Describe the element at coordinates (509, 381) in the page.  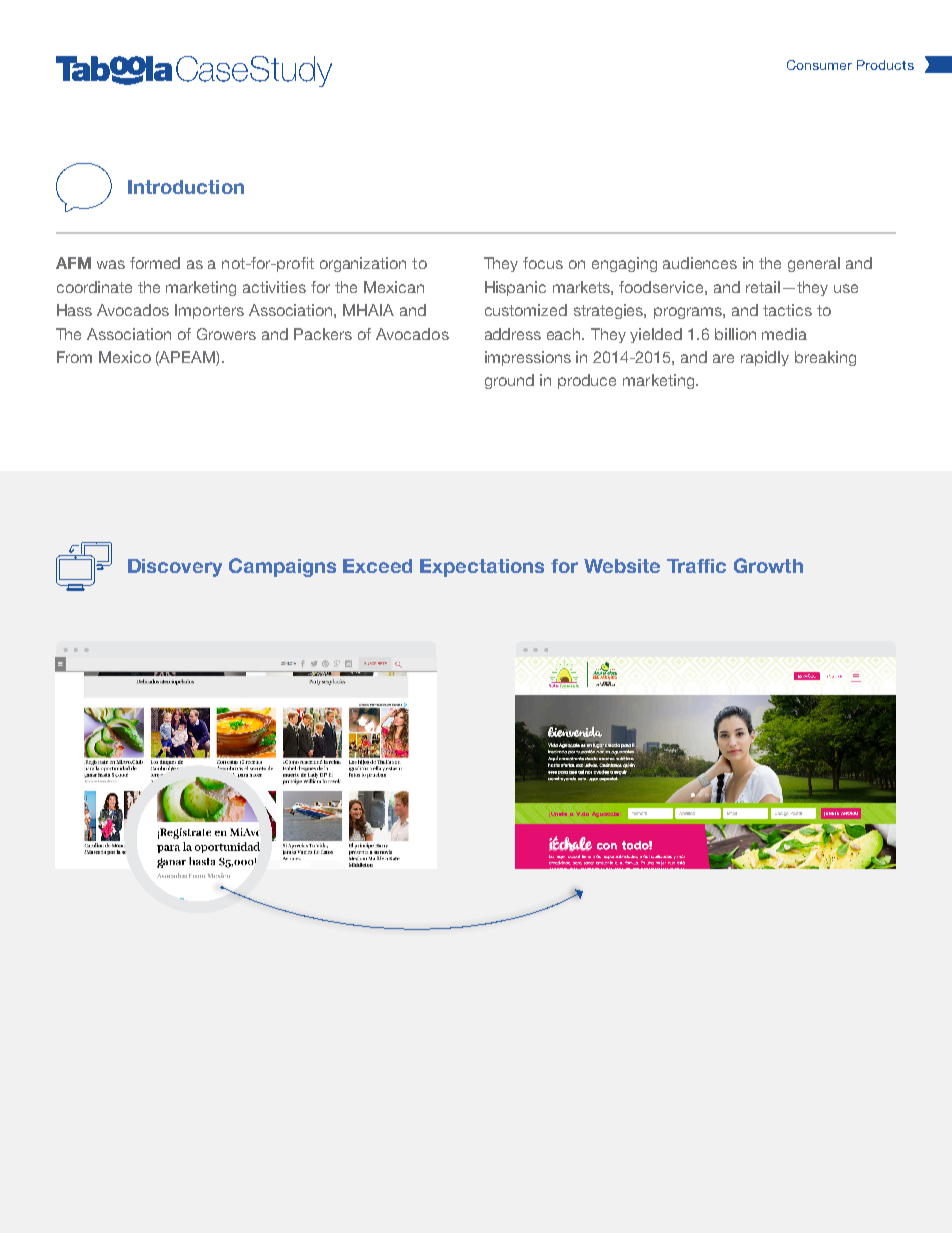
I see `ground` at that location.
